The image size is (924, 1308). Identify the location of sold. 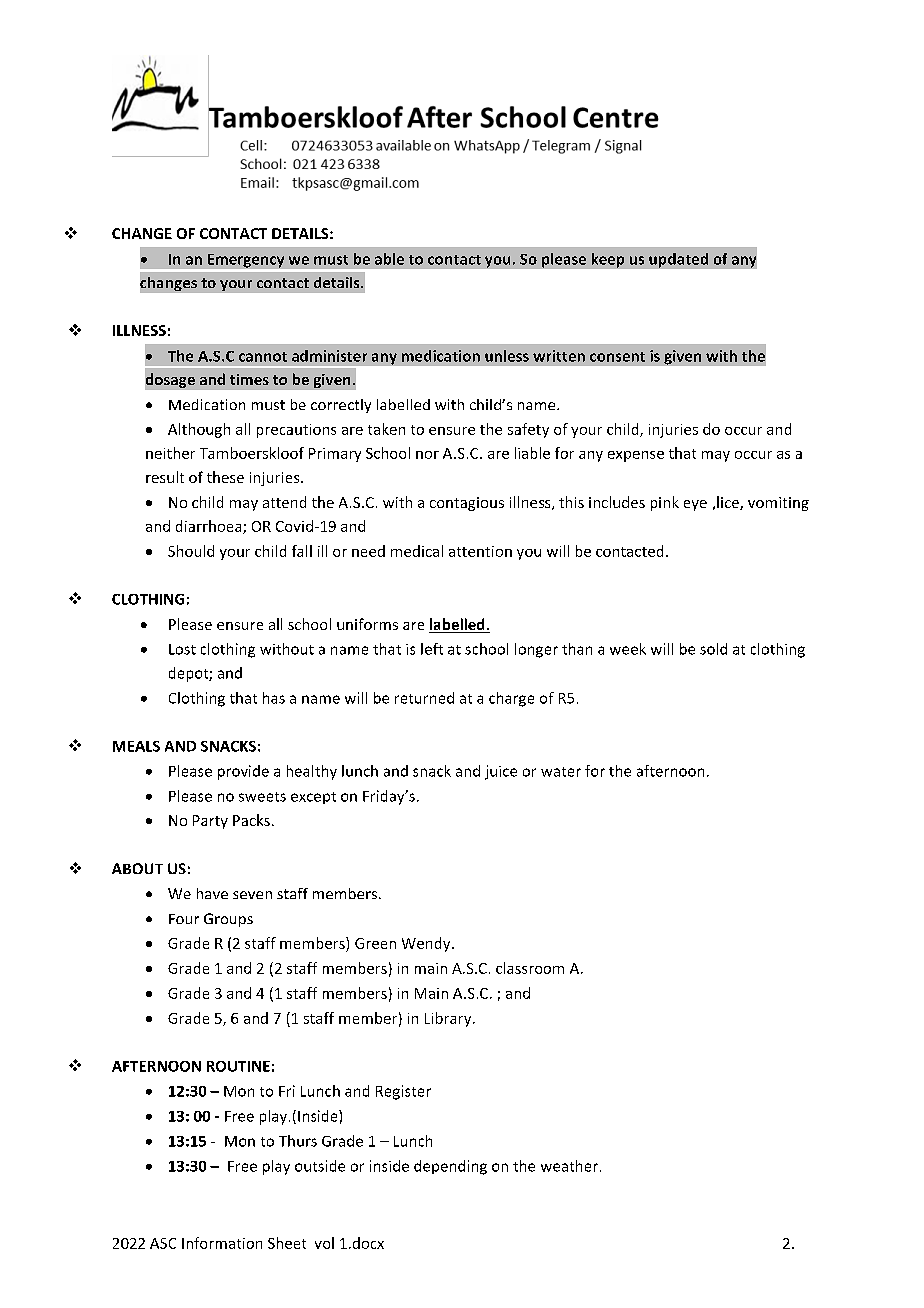
(713, 649).
